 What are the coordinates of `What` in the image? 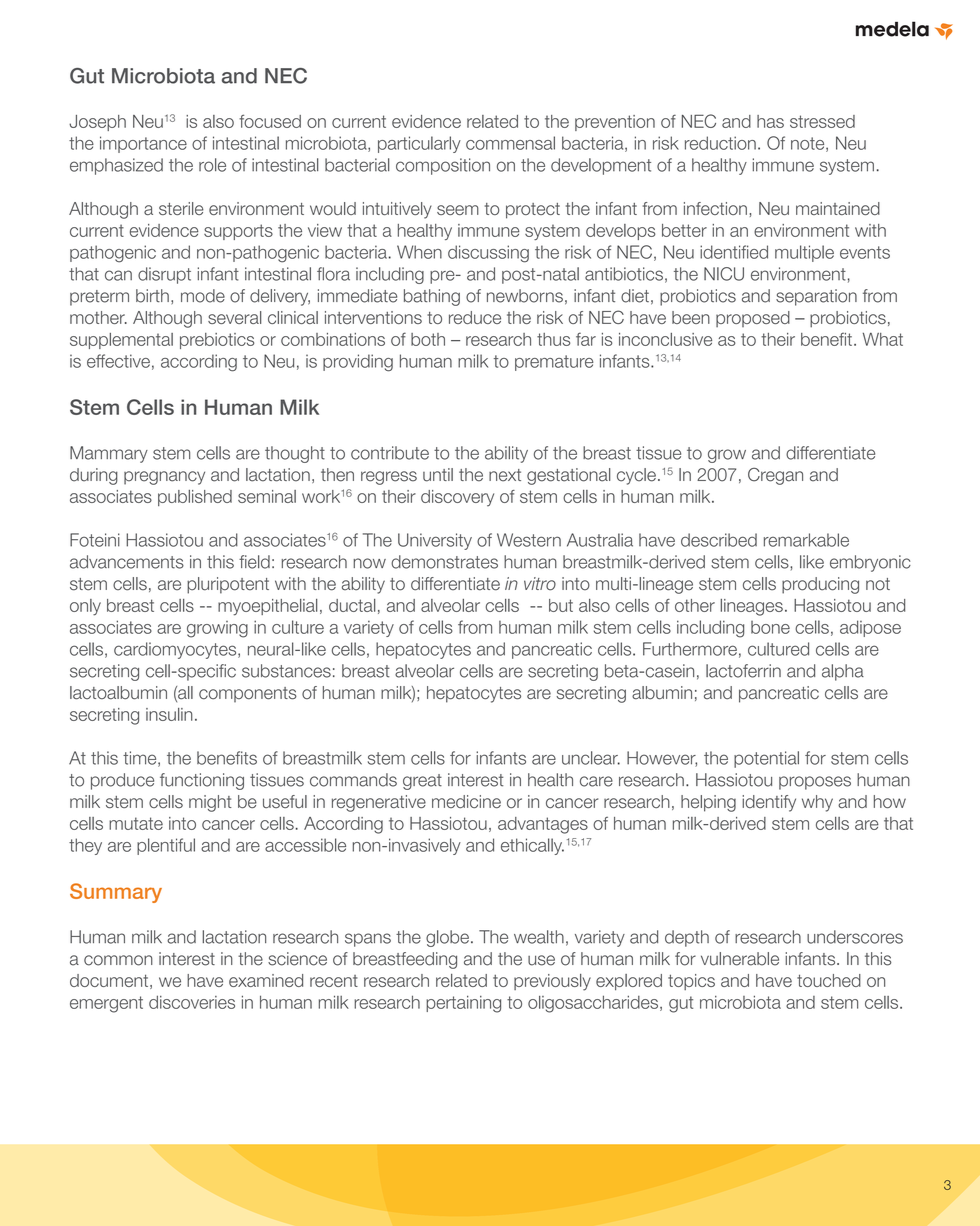 It's located at (883, 339).
